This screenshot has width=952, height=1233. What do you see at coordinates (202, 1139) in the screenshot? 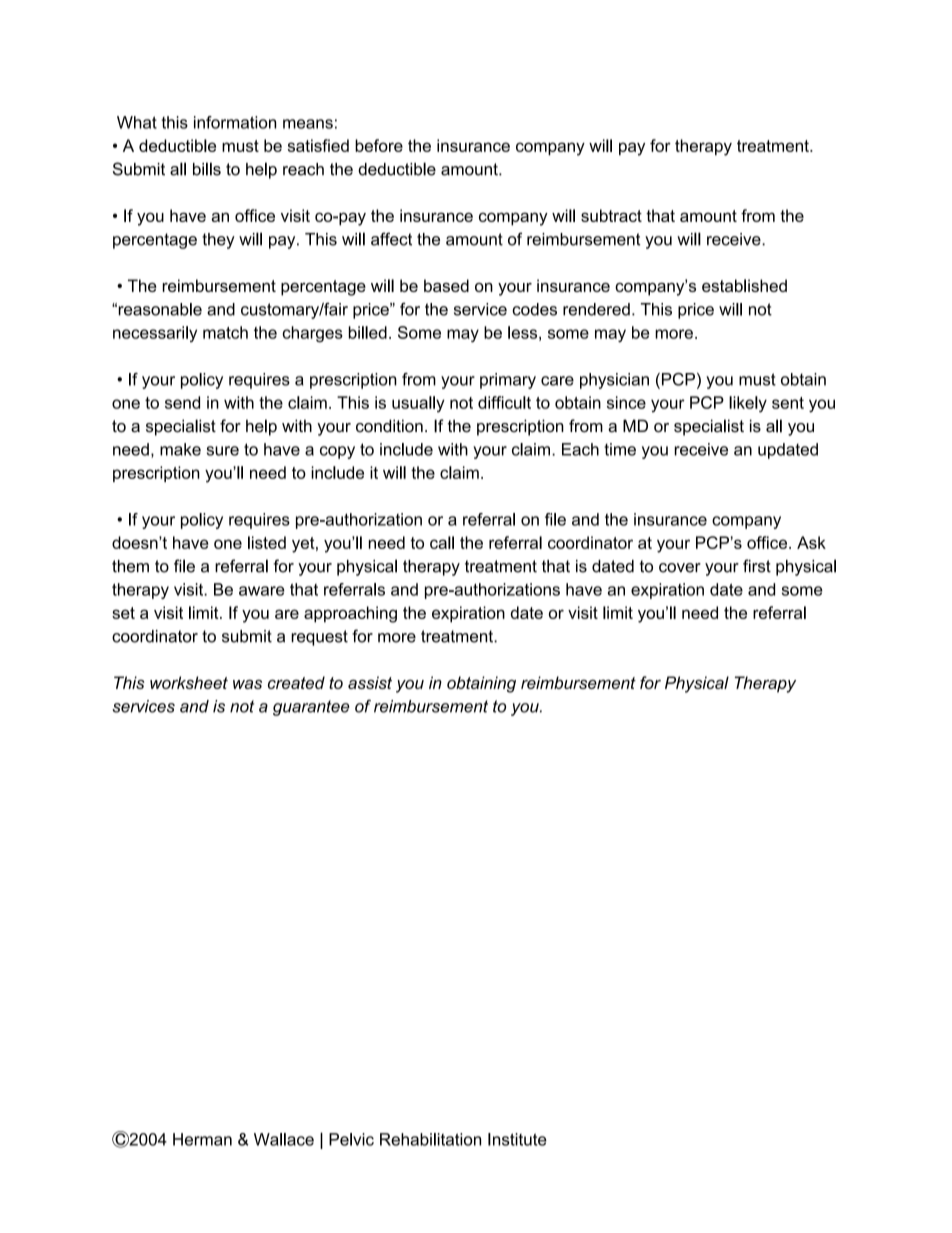
I see `Herman` at bounding box center [202, 1139].
